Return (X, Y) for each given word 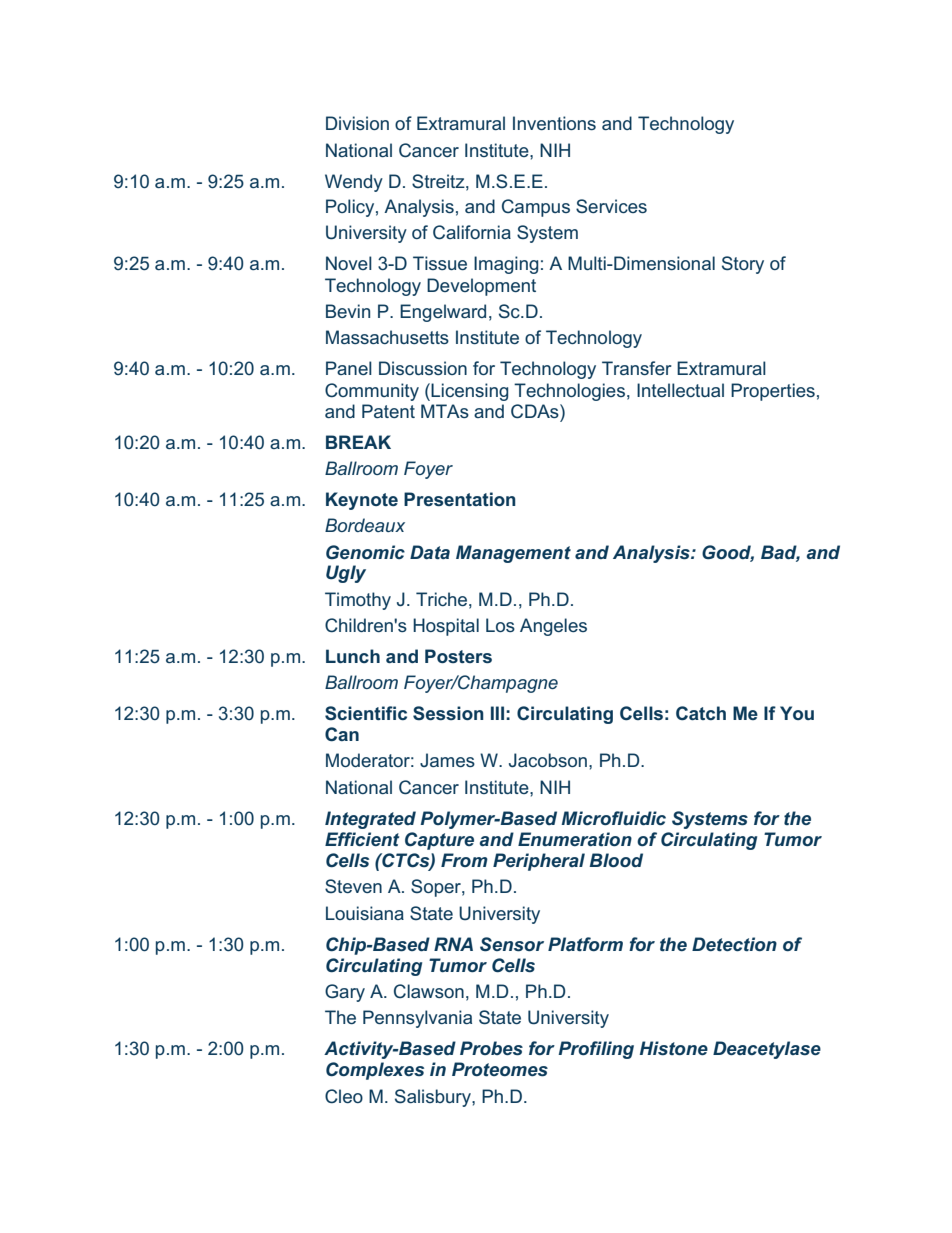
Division (357, 123)
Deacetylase (767, 1050)
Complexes (375, 1071)
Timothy (358, 601)
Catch (701, 713)
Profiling (596, 1050)
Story (743, 265)
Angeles (553, 627)
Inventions (554, 123)
